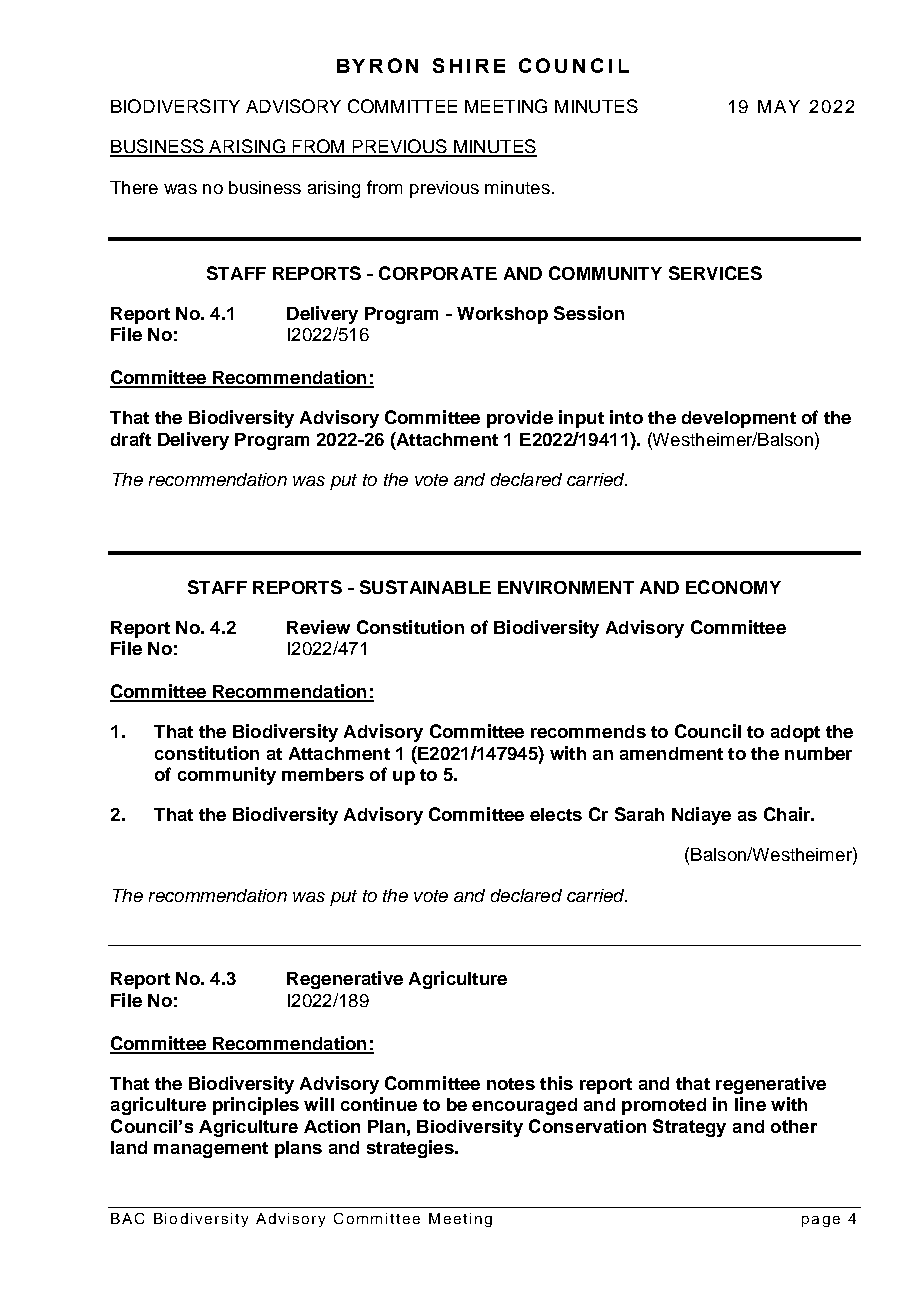 This page has height=1308, width=924. Describe the element at coordinates (211, 1150) in the page. I see `management` at that location.
